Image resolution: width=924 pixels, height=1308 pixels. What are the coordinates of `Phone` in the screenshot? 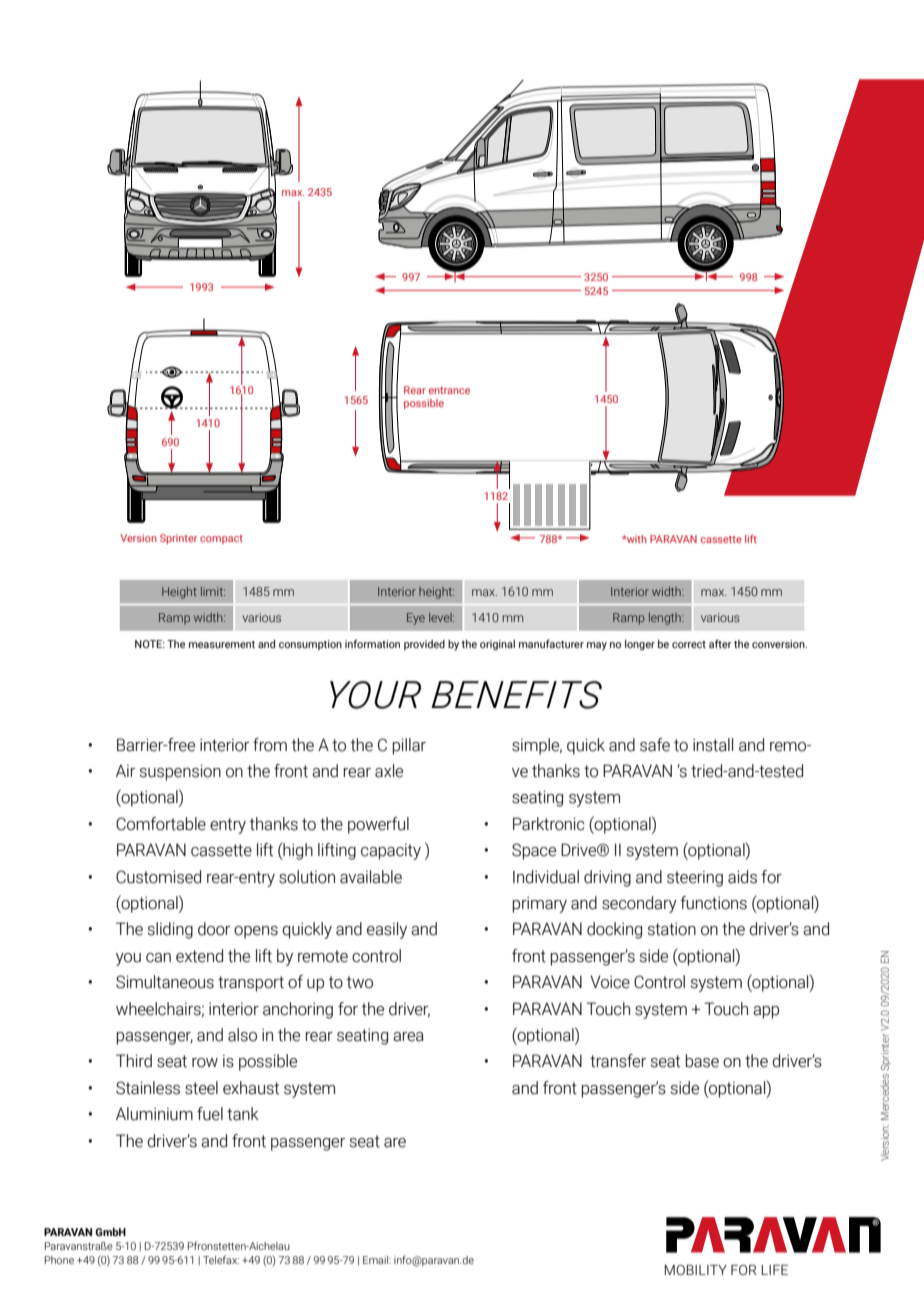 It's located at (59, 1260).
